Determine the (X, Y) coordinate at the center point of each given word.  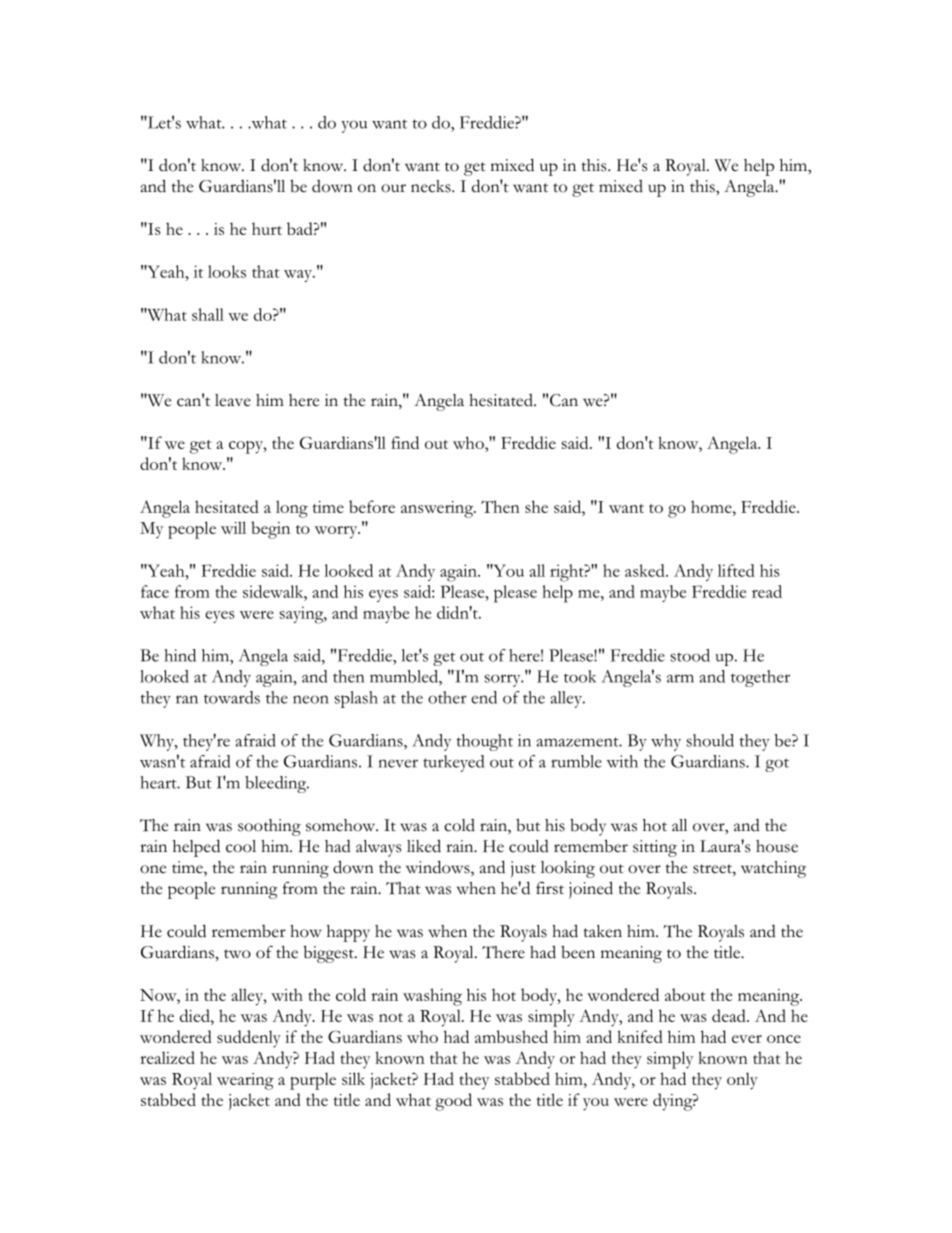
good (453, 1102)
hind (180, 655)
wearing (245, 1081)
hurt (267, 228)
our (393, 188)
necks (432, 186)
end (484, 697)
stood (690, 655)
